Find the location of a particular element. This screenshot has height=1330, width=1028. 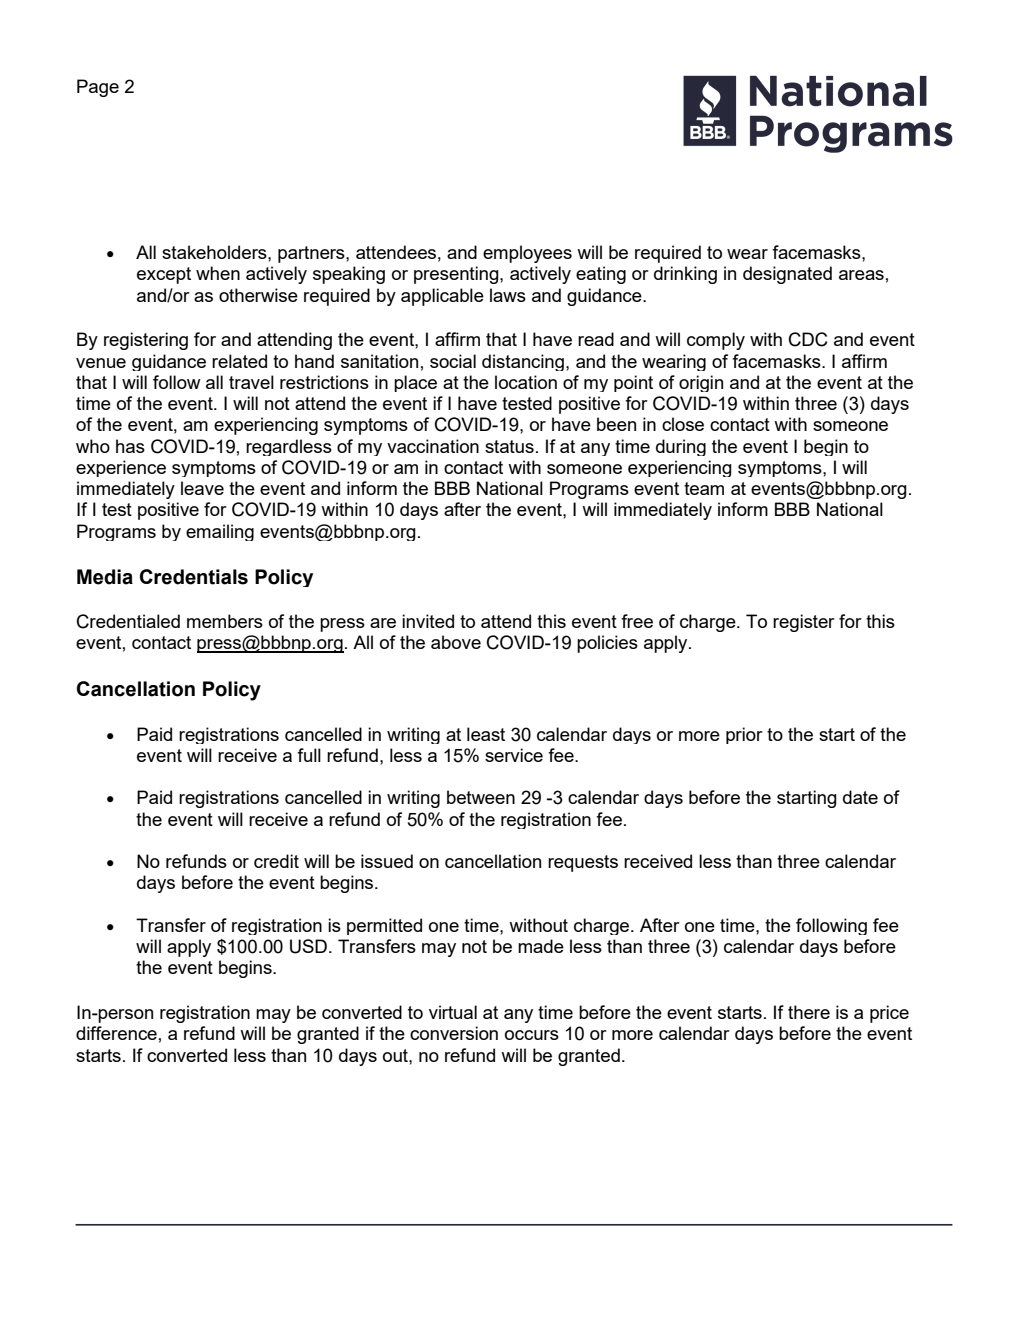

invited is located at coordinates (428, 621).
